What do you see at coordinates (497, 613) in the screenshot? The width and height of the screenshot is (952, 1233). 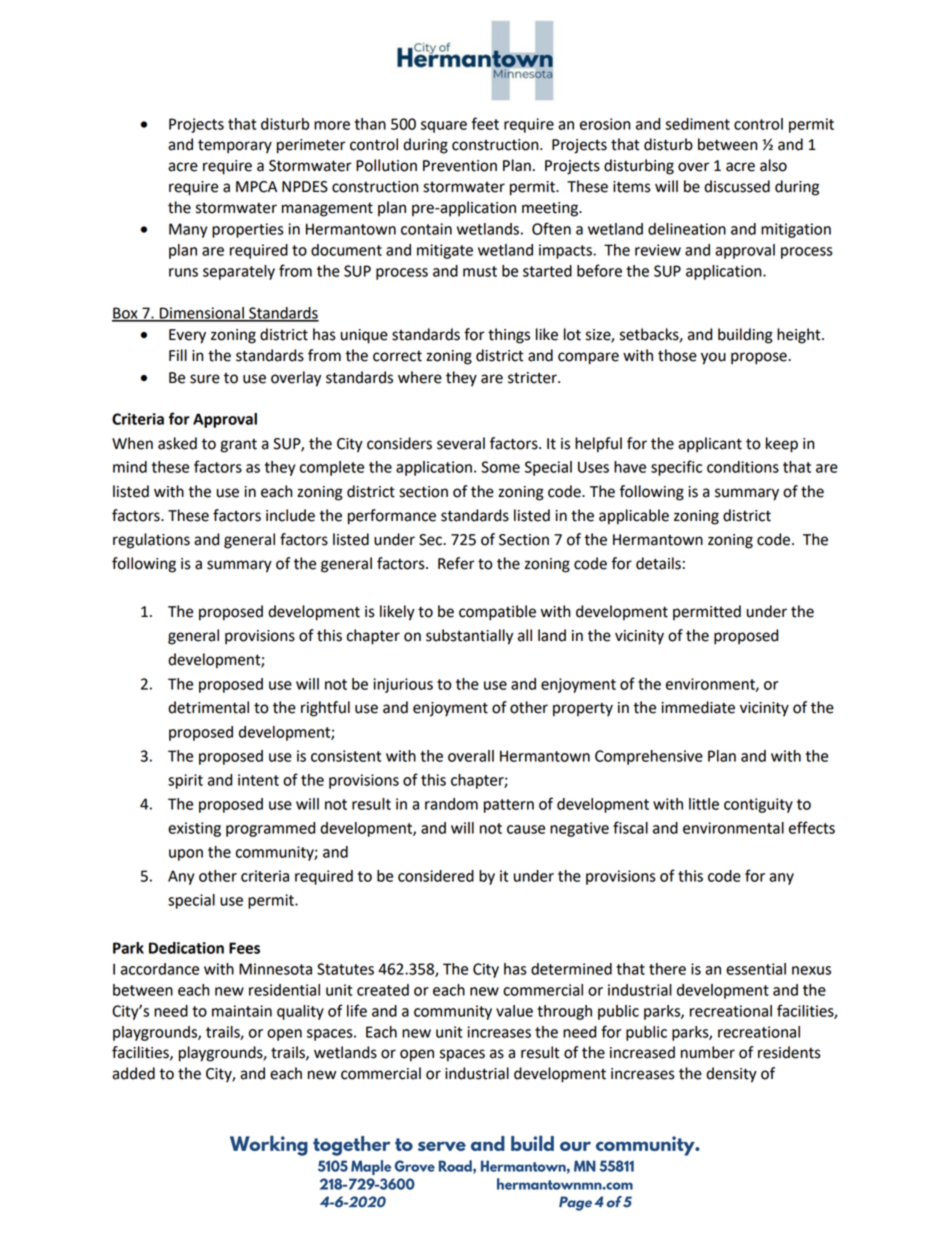 I see `compatible` at bounding box center [497, 613].
